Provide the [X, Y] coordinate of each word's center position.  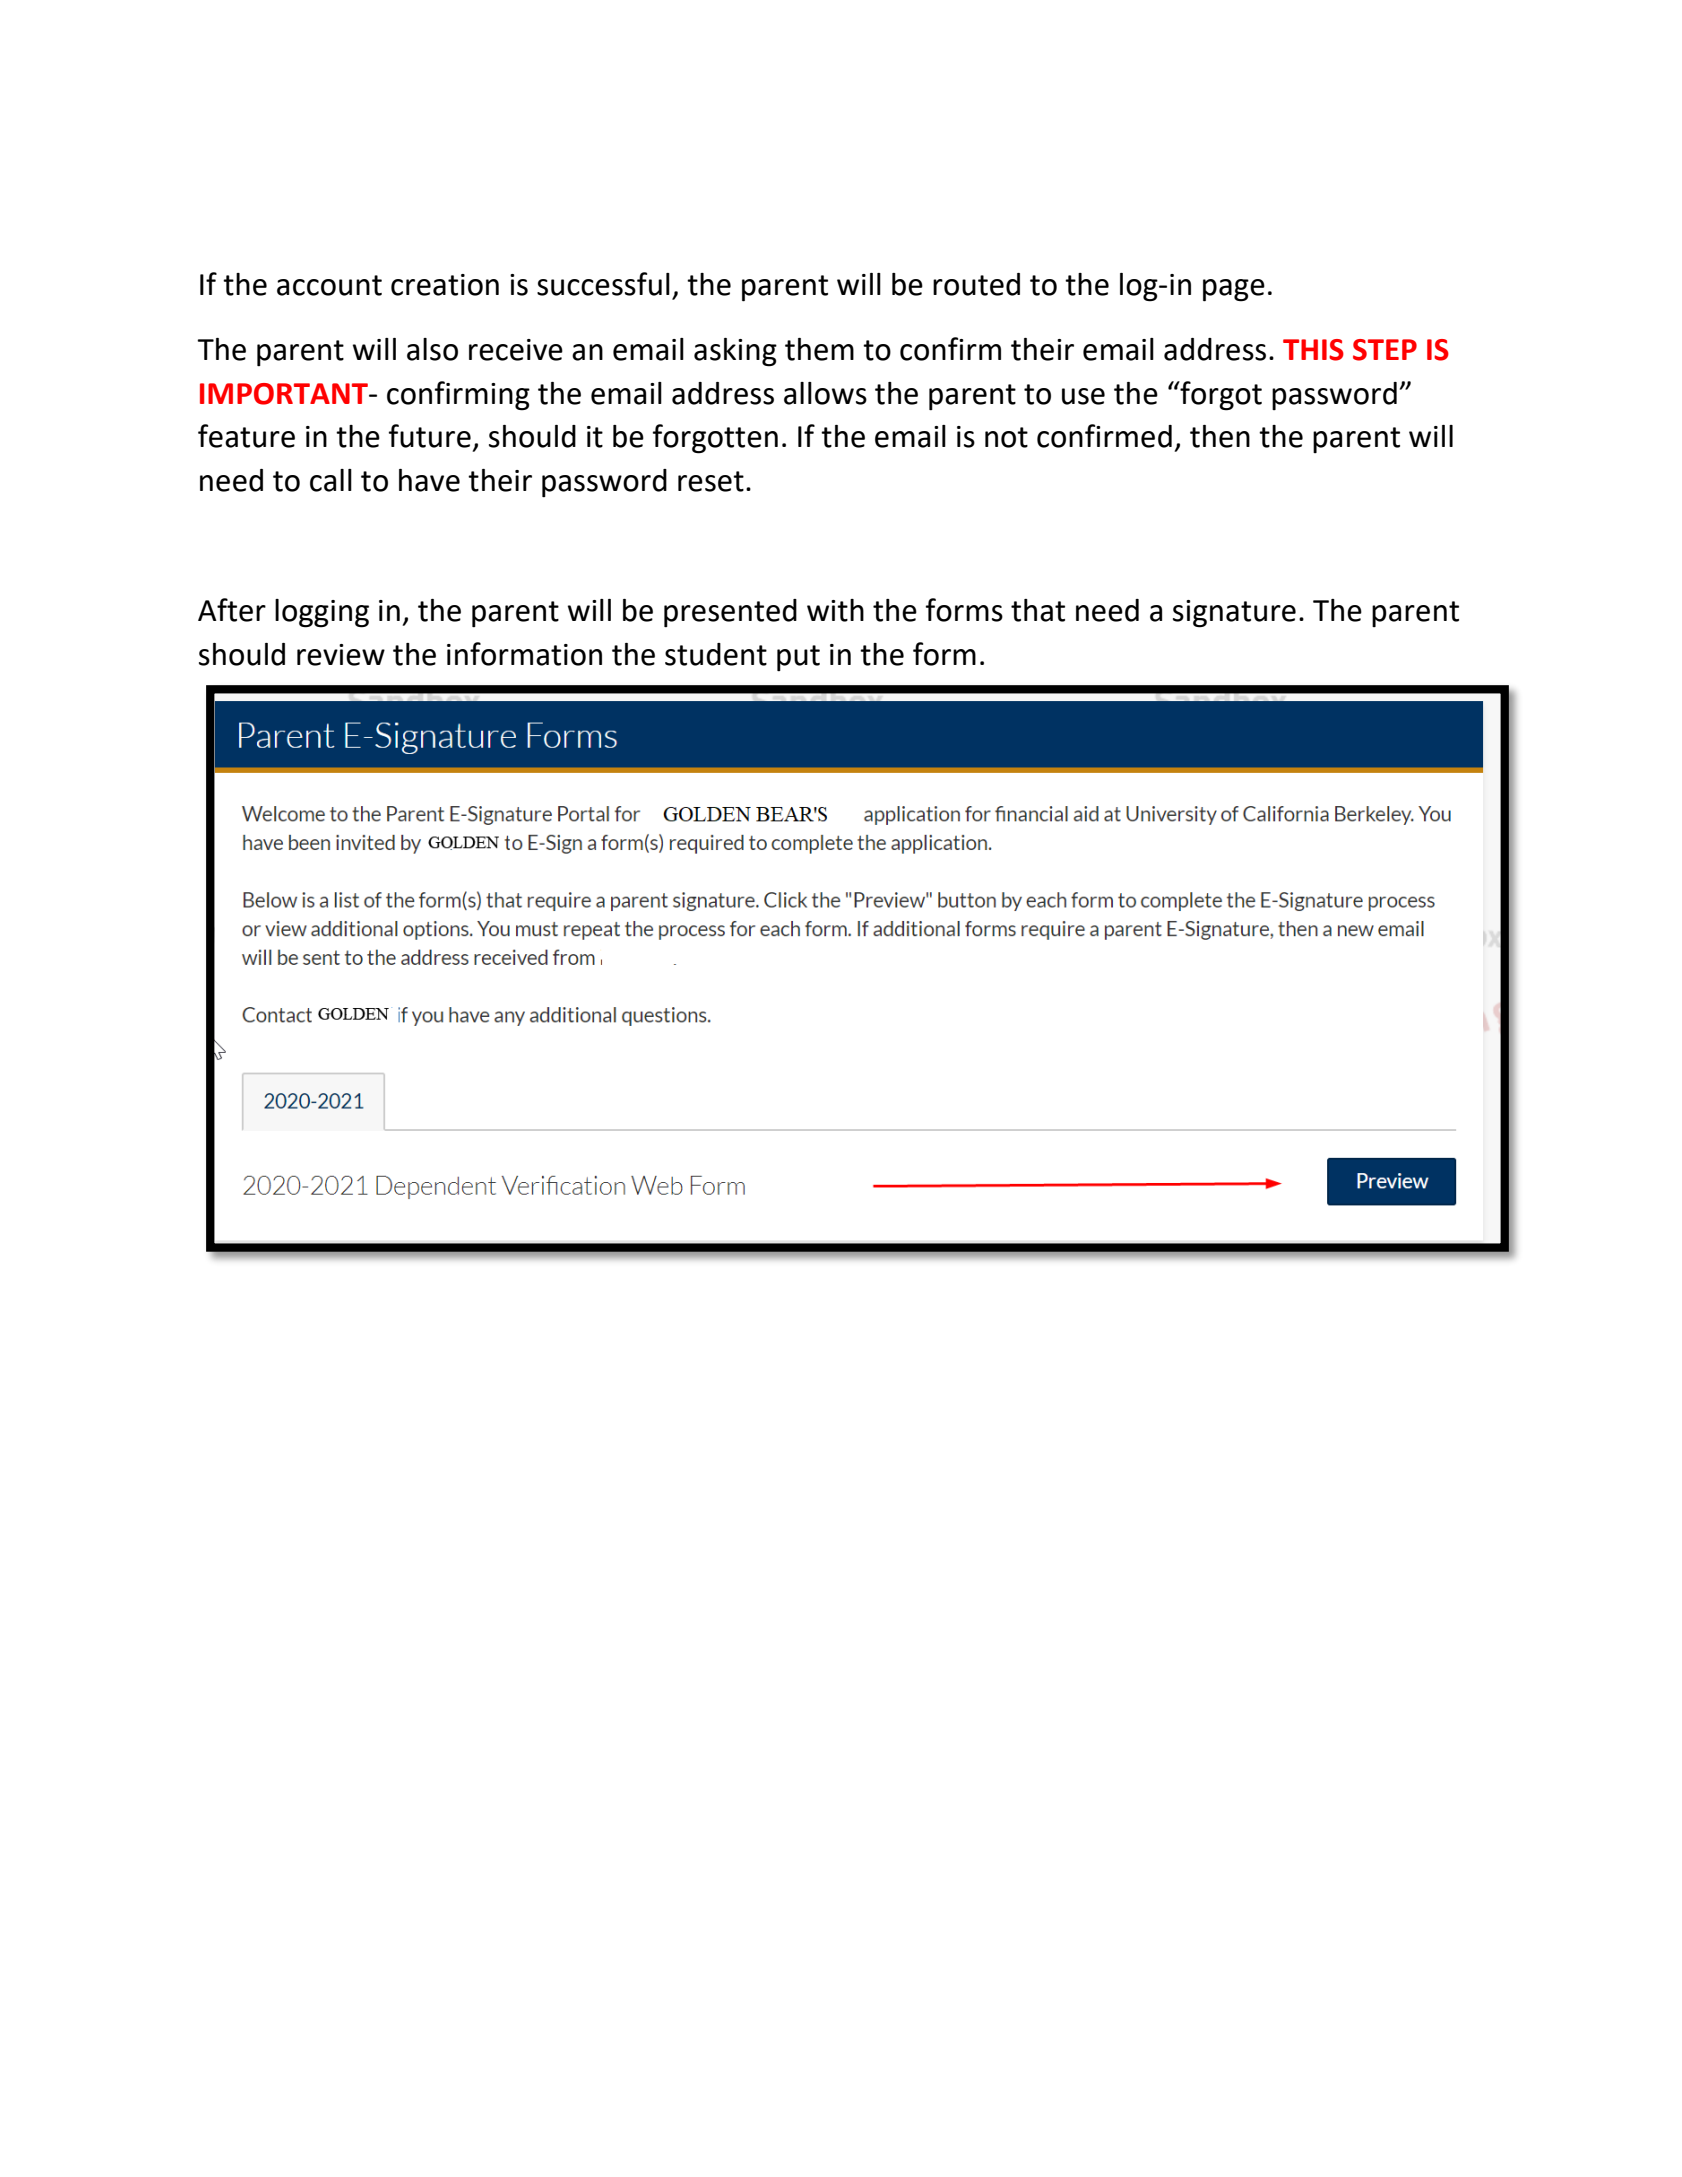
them [819, 349]
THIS [1313, 350]
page [1234, 290]
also [432, 349]
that [1038, 610]
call [331, 480]
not [1006, 437]
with [835, 610]
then [1220, 436]
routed [976, 284]
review [341, 655]
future [430, 436]
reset [711, 481]
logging [322, 613]
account [329, 285]
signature [1234, 614]
